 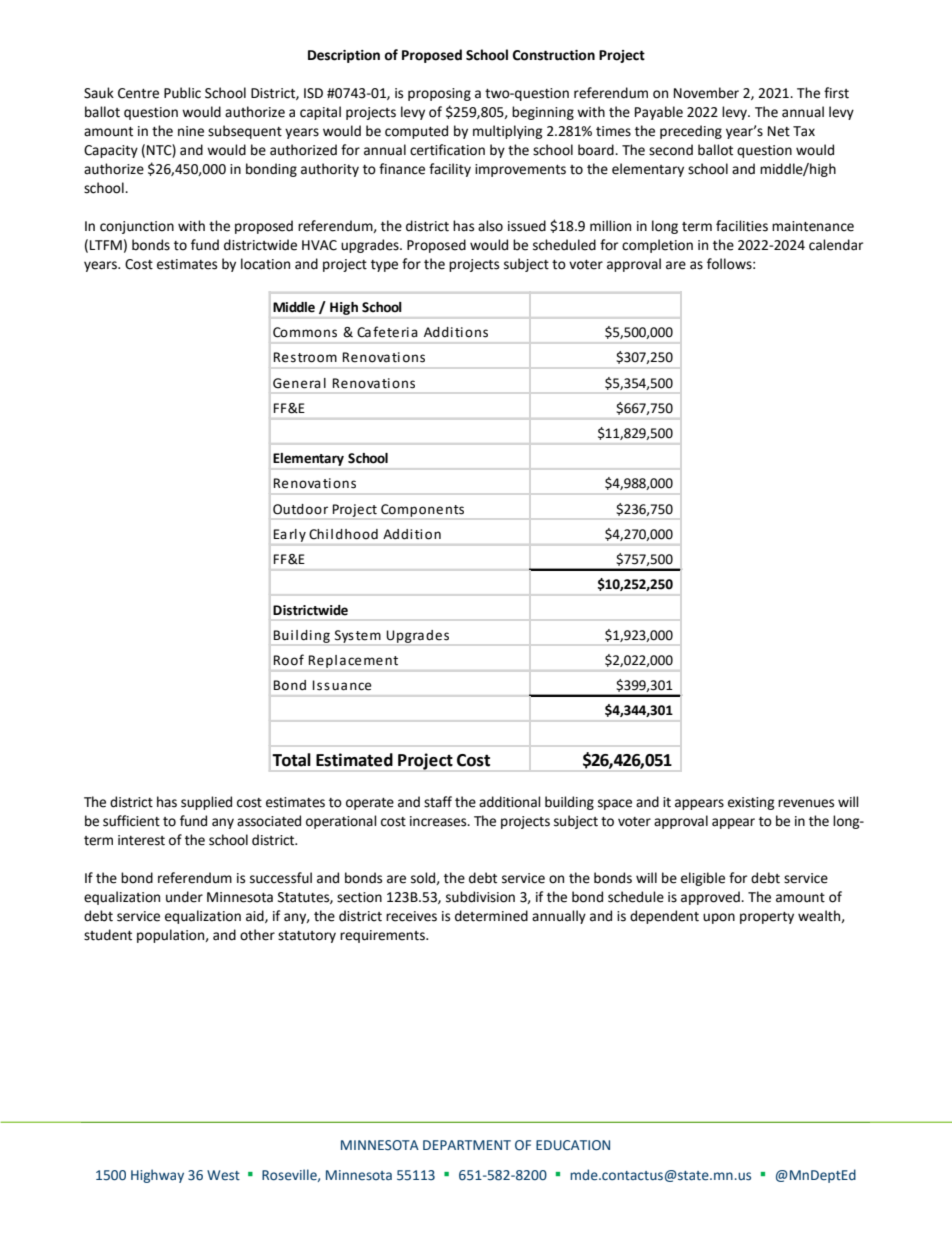 I want to click on subdivision, so click(x=480, y=897).
